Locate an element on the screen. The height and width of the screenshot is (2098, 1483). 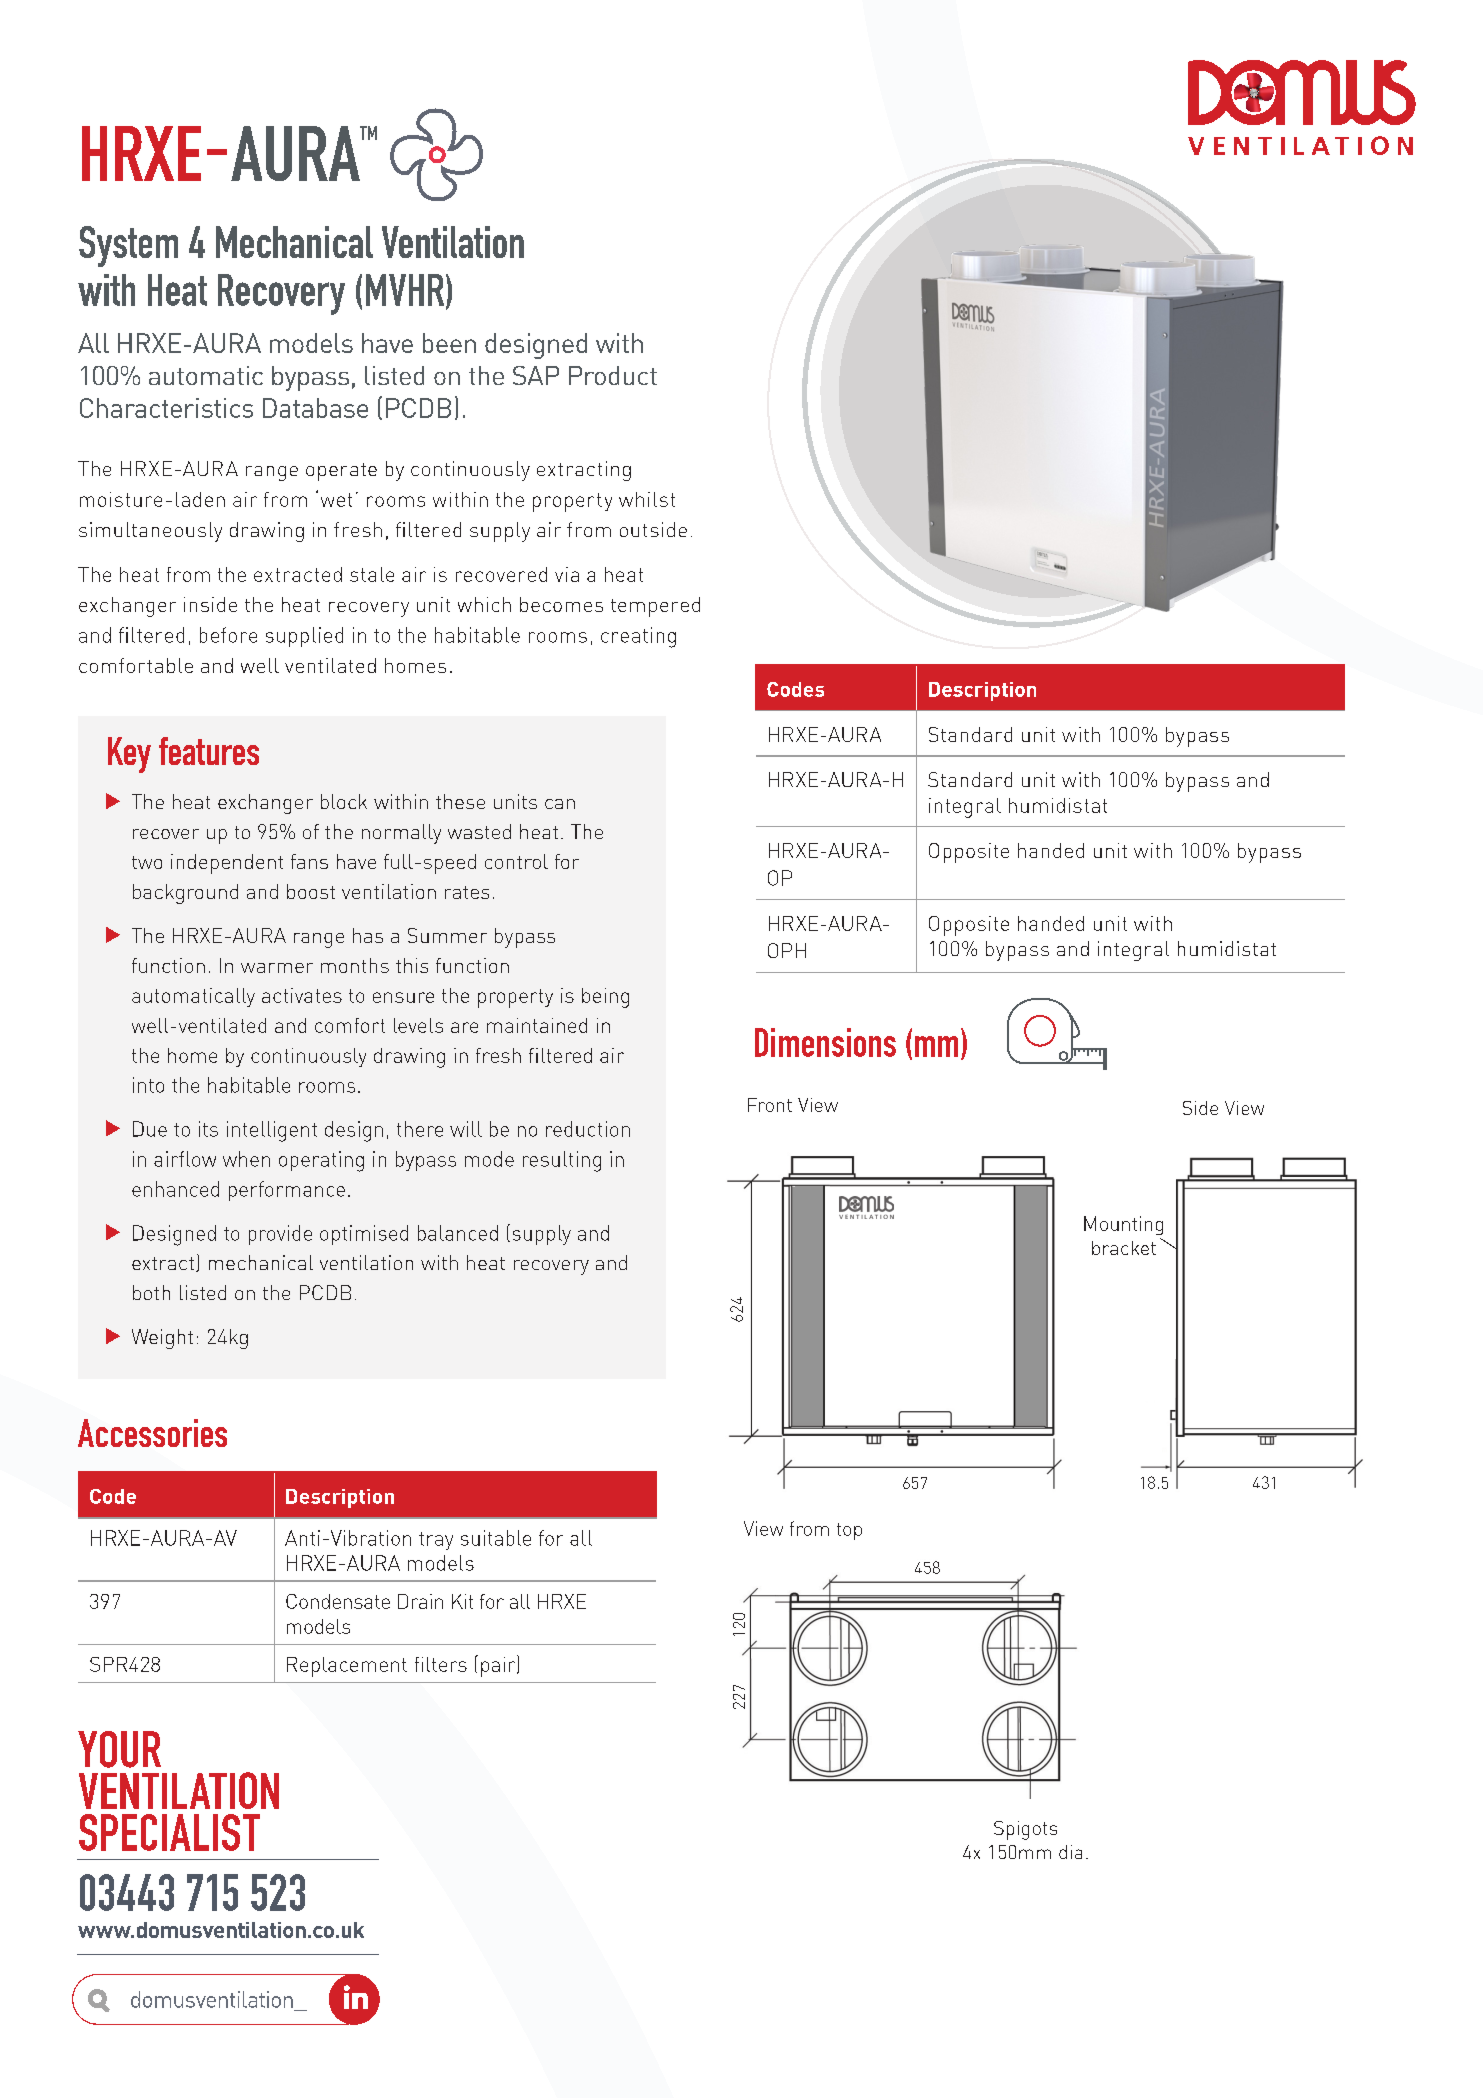
System is located at coordinates (128, 246).
